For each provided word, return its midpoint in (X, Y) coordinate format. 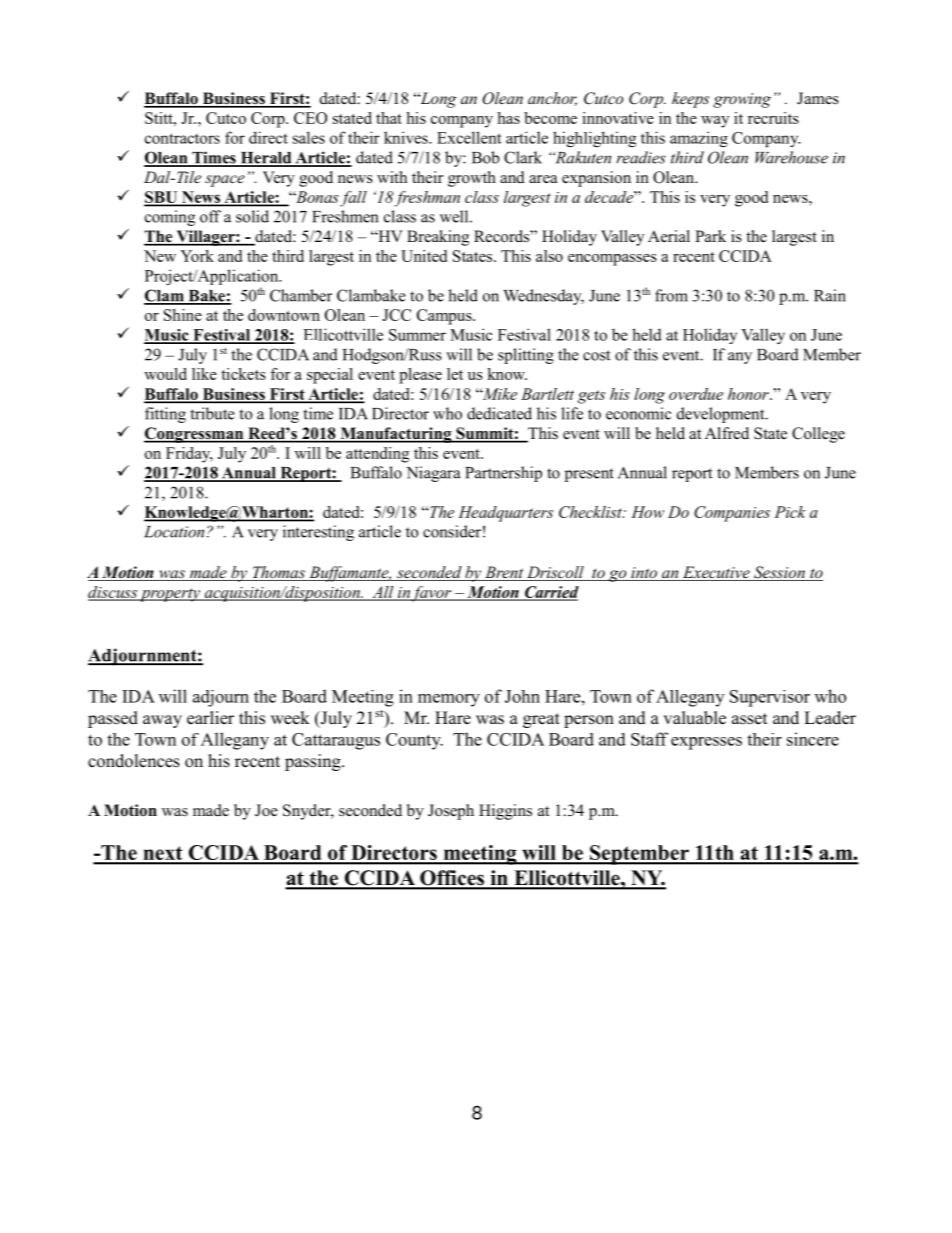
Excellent (469, 137)
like (204, 374)
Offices (452, 879)
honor (749, 394)
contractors (182, 138)
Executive (716, 573)
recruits (773, 118)
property (170, 595)
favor (432, 594)
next (163, 854)
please (420, 376)
